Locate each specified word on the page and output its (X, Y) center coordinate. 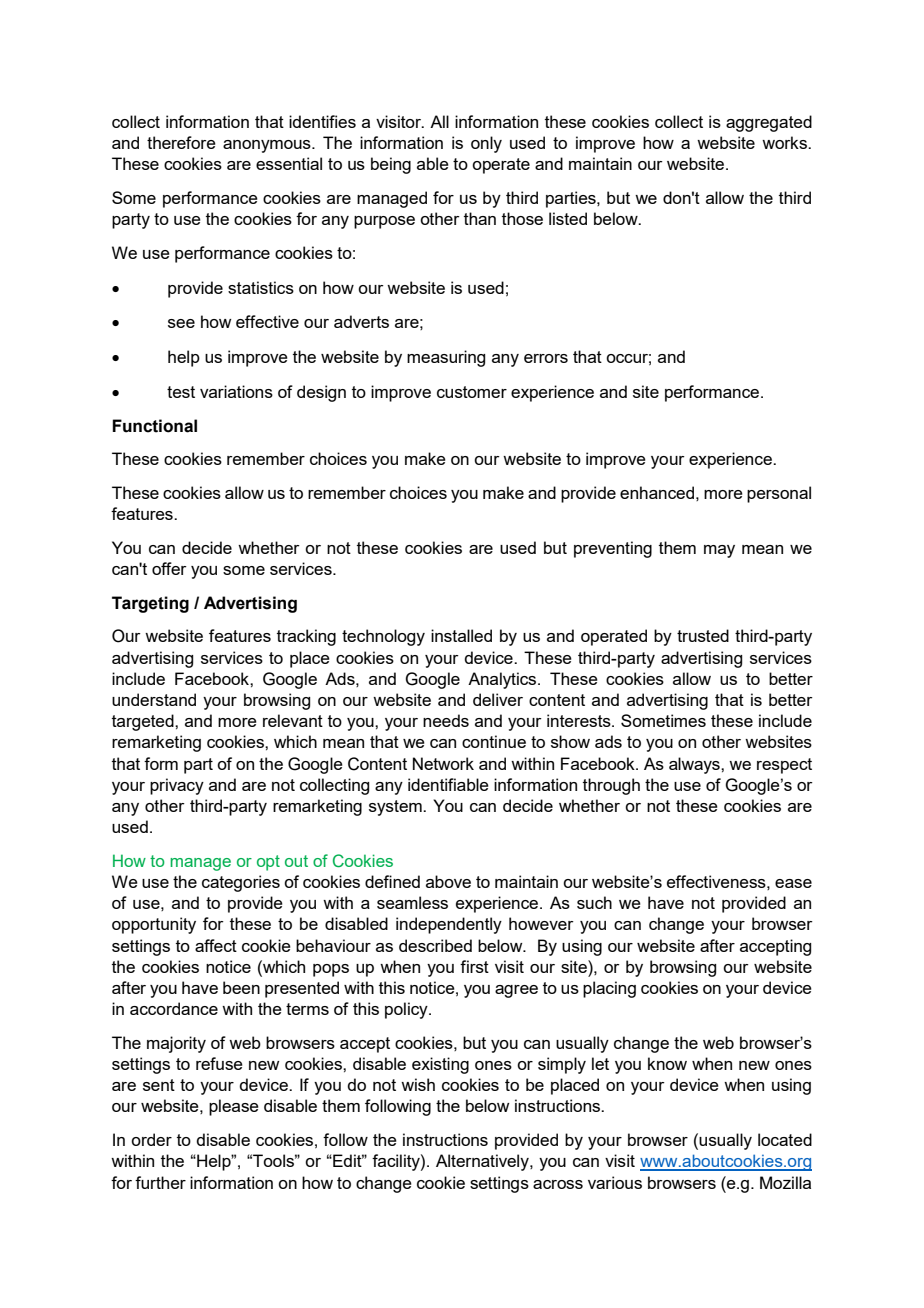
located (785, 1139)
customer (472, 392)
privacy (177, 786)
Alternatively (483, 1162)
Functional (154, 426)
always (695, 765)
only (486, 144)
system (396, 808)
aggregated (769, 123)
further (160, 1182)
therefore (181, 142)
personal (779, 494)
